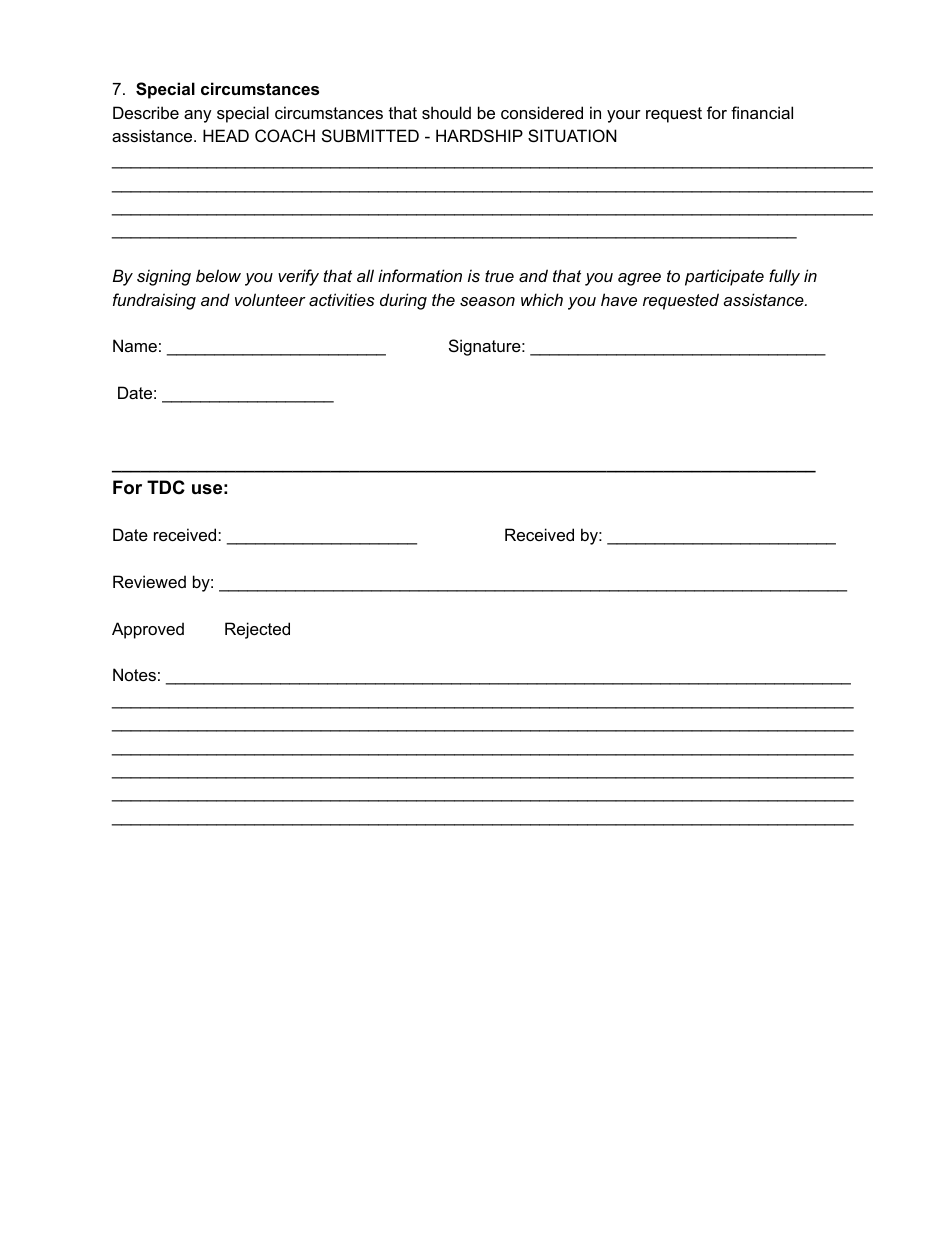 This screenshot has height=1233, width=952. What do you see at coordinates (257, 630) in the screenshot?
I see `Rejected` at bounding box center [257, 630].
